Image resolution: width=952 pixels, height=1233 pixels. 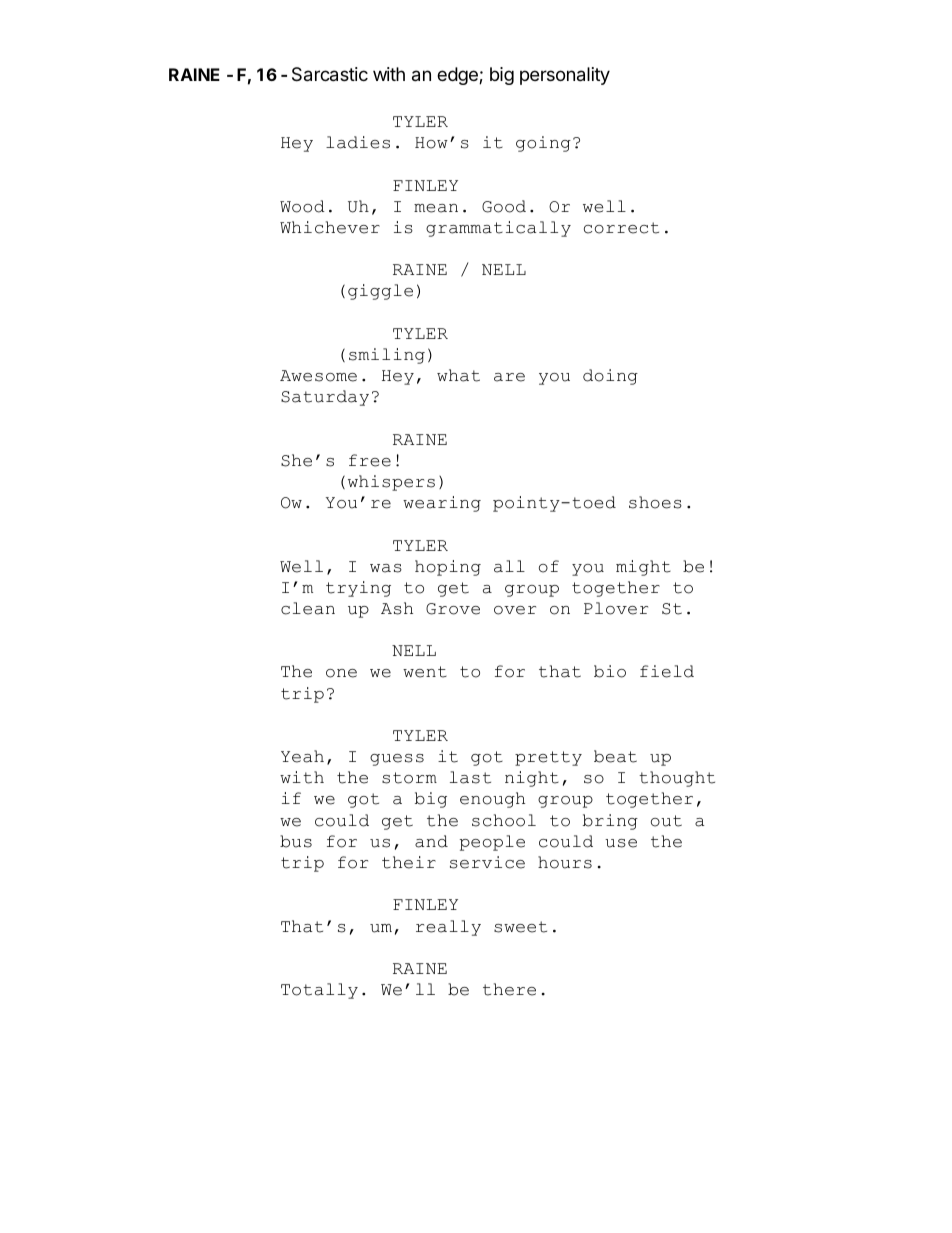 I want to click on Totally, so click(x=319, y=991).
